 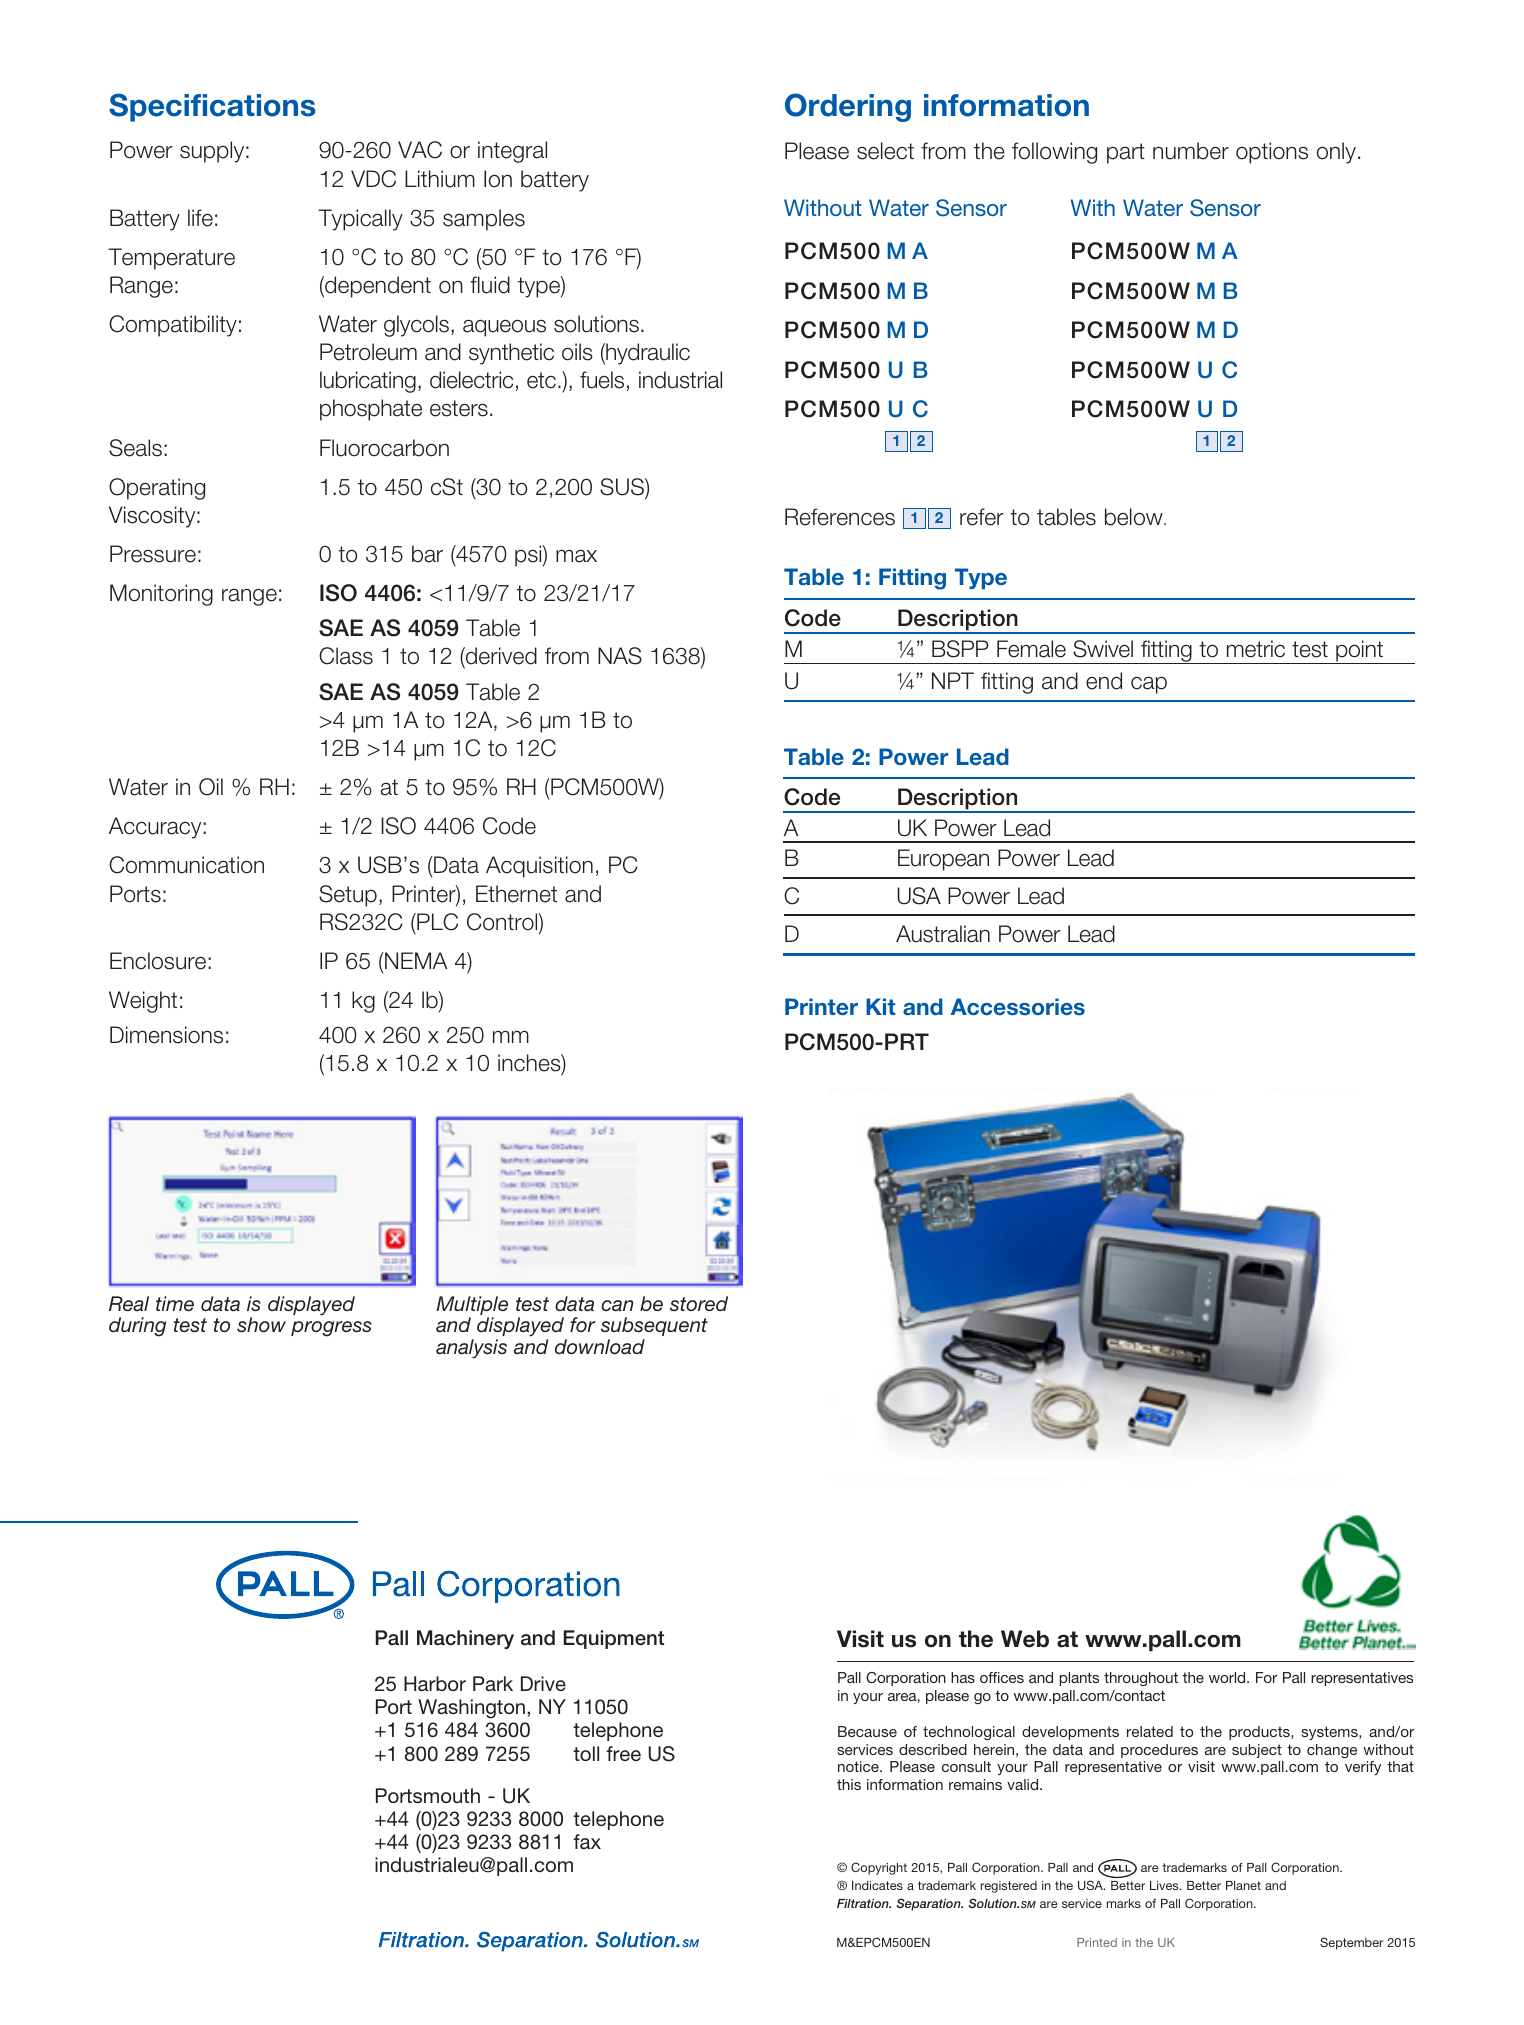 What do you see at coordinates (1272, 153) in the screenshot?
I see `options` at bounding box center [1272, 153].
